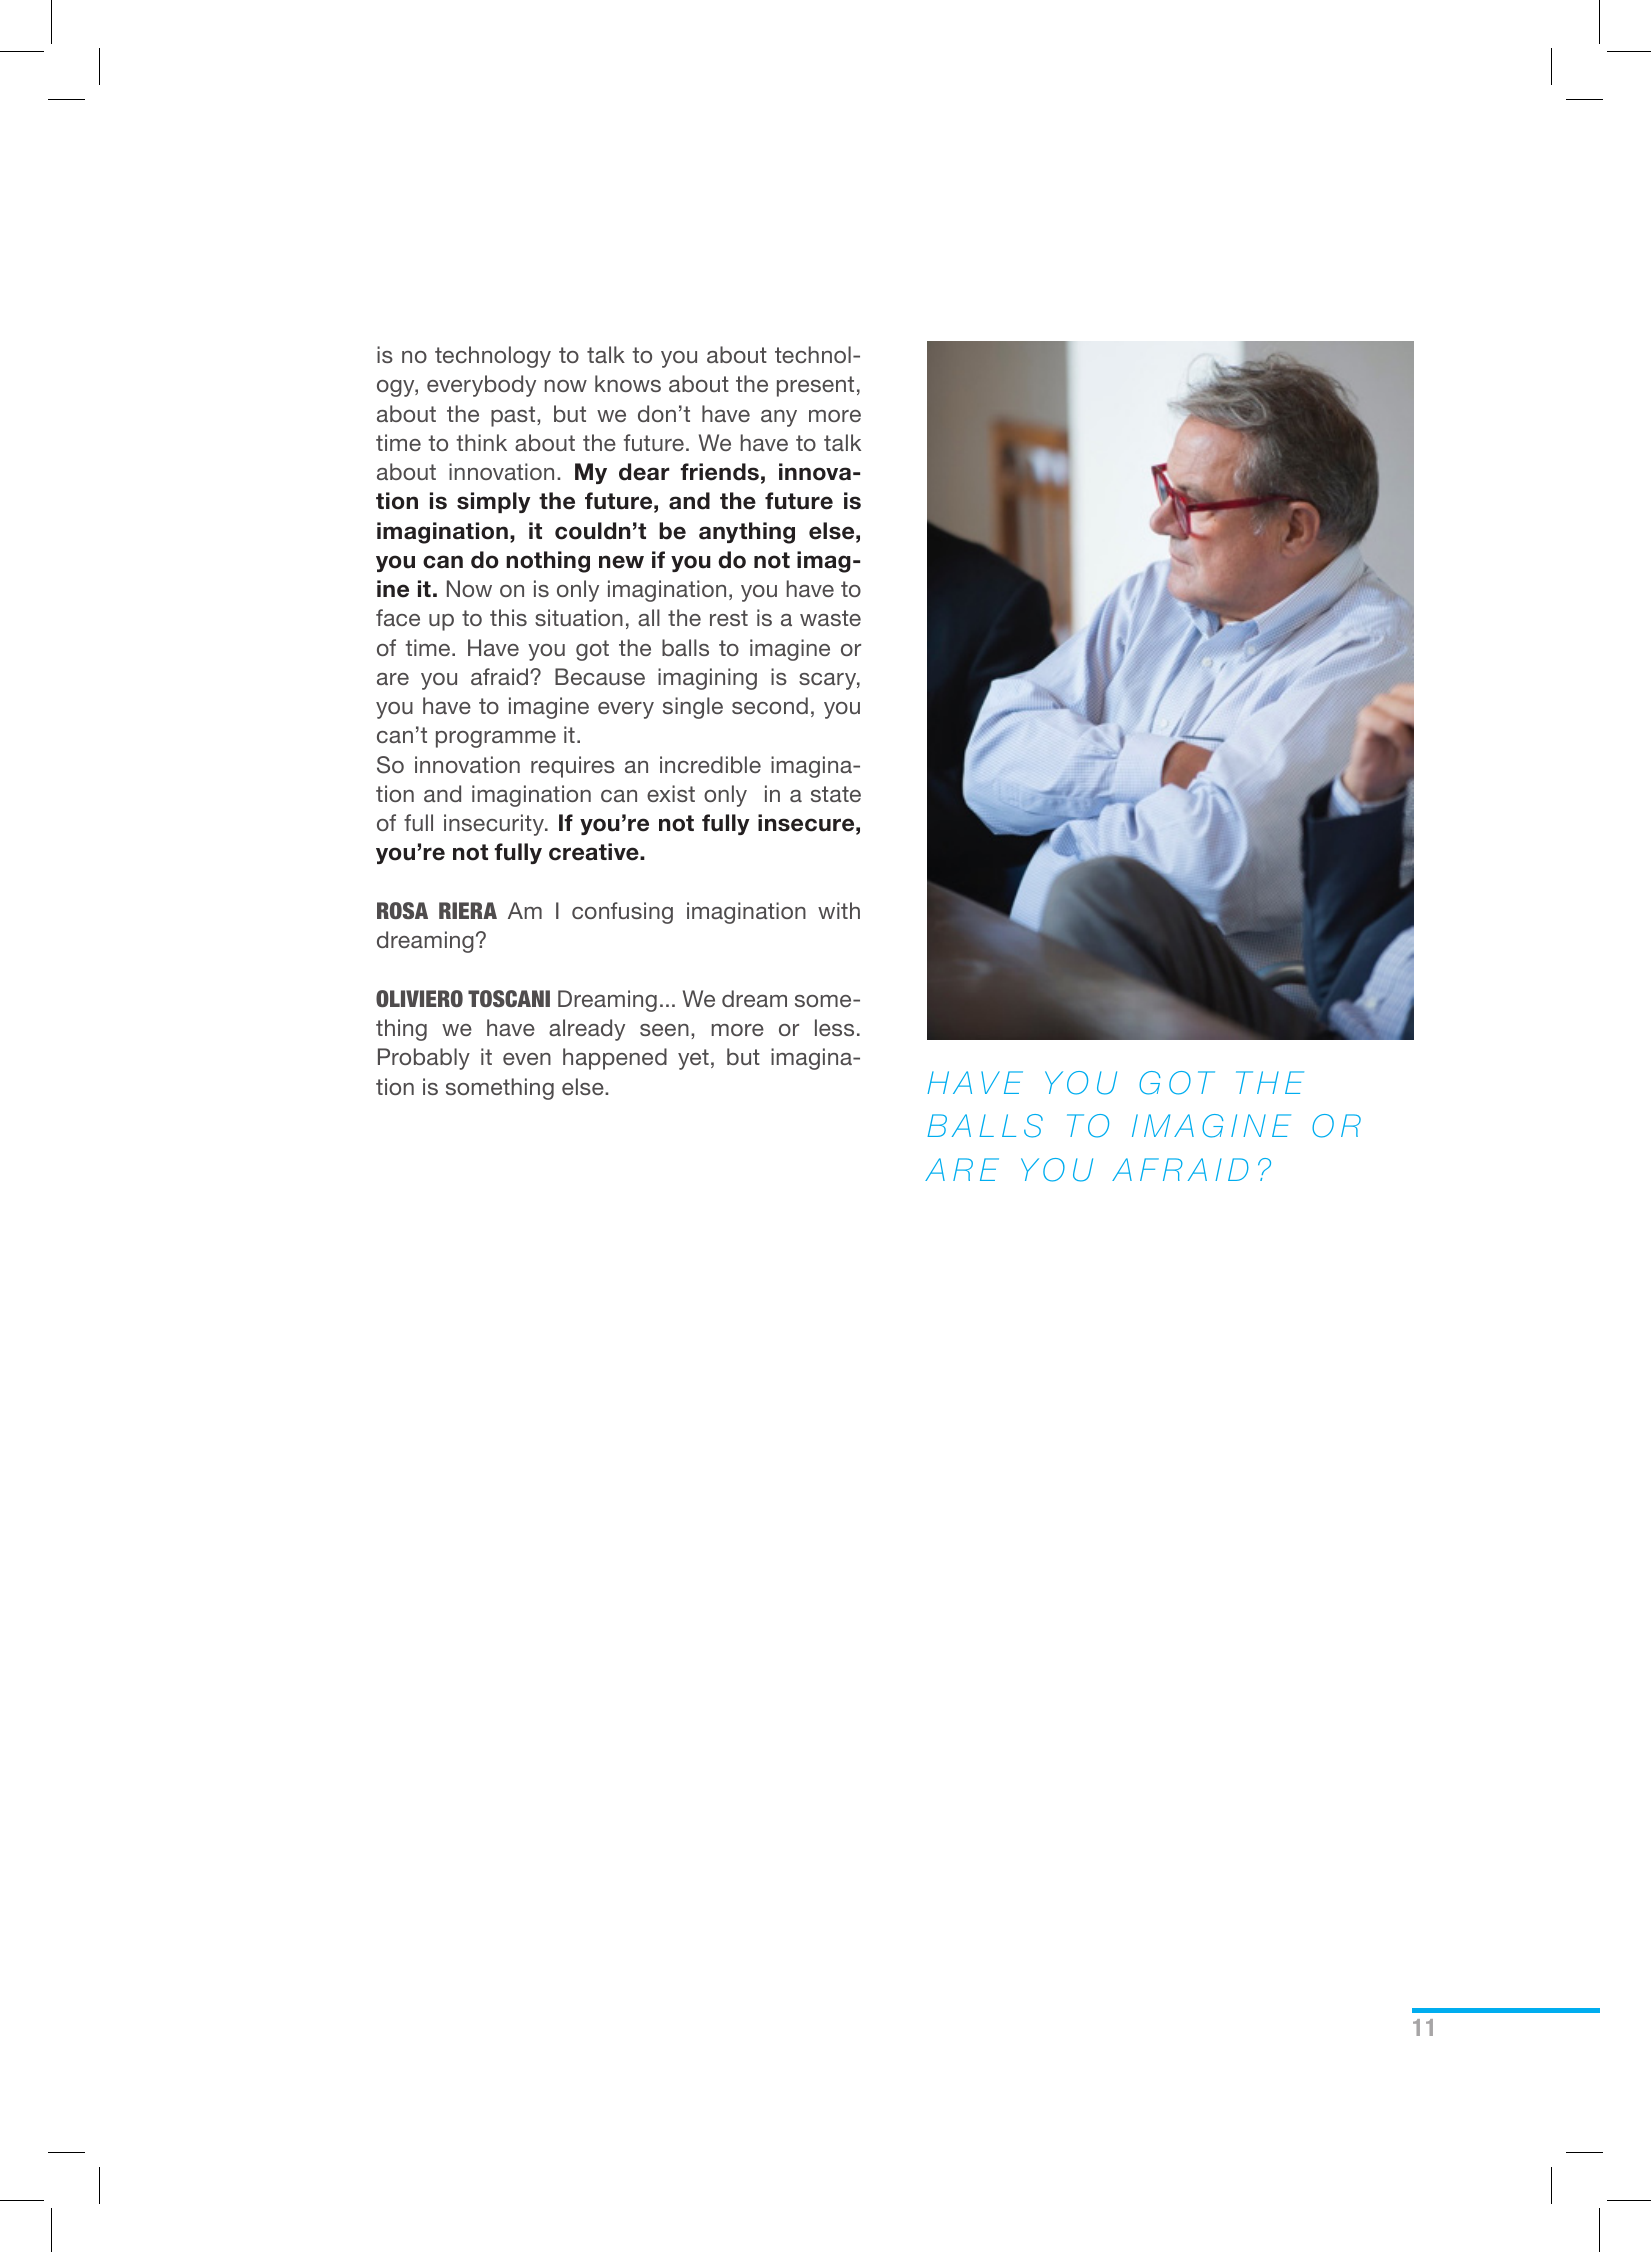 The width and height of the screenshot is (1651, 2252). What do you see at coordinates (621, 562) in the screenshot?
I see `new` at bounding box center [621, 562].
